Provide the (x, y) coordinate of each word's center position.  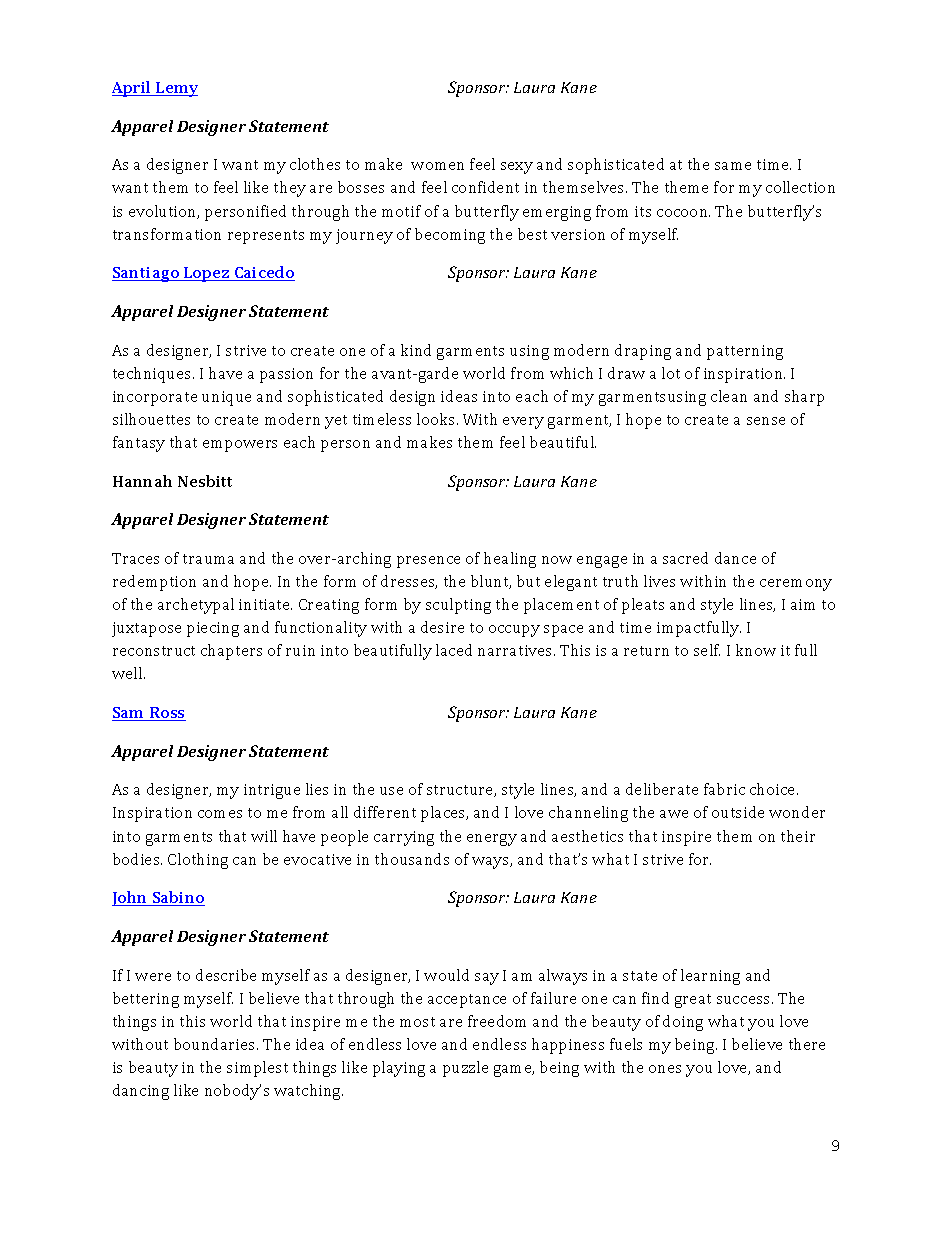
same (733, 166)
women (437, 166)
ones (665, 1069)
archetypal (196, 606)
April (133, 89)
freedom (497, 1021)
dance (735, 558)
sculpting (458, 606)
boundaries (216, 1044)
